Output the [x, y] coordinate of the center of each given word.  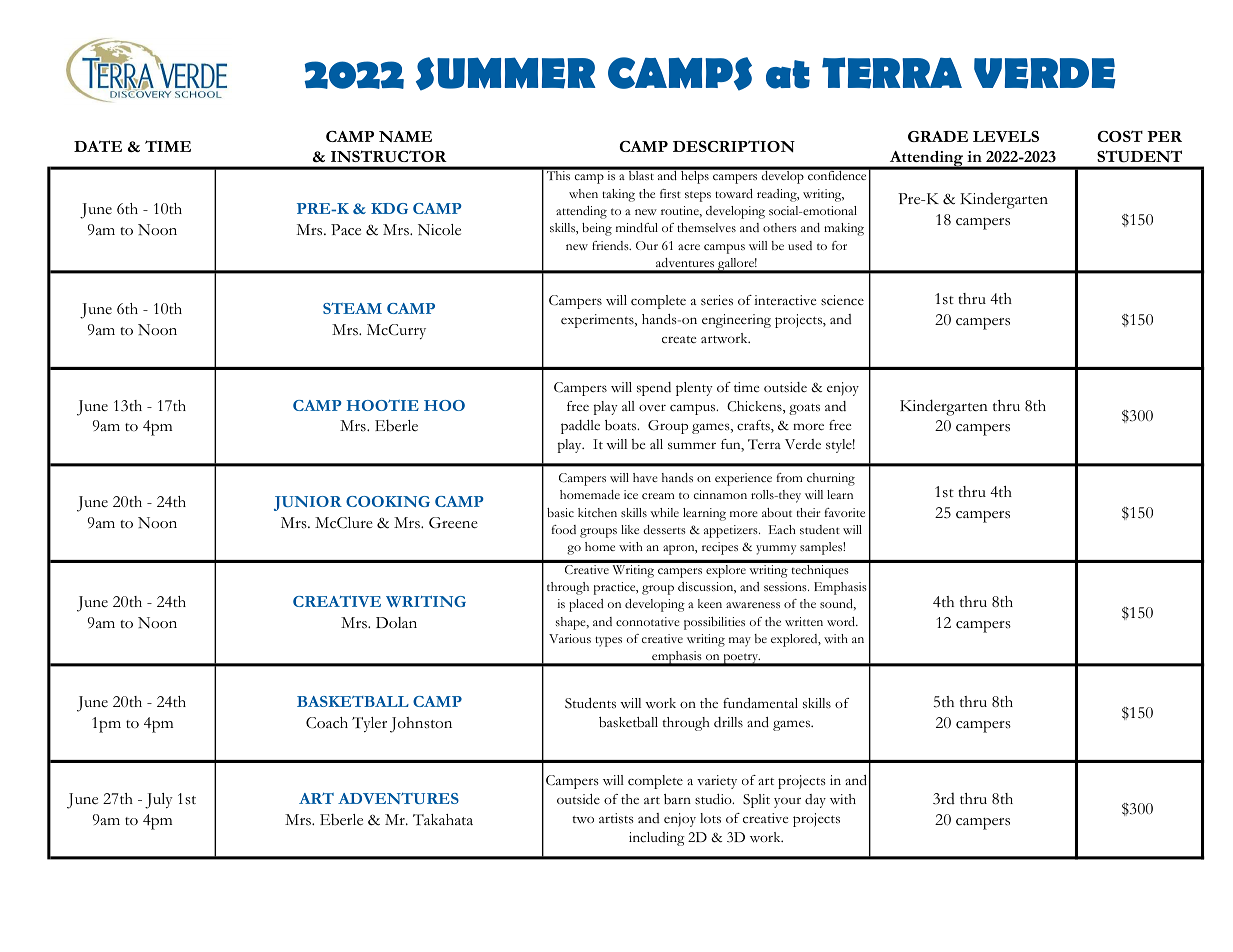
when [583, 193]
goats [804, 409]
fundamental [760, 703]
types [608, 641]
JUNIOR [308, 503]
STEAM [352, 308]
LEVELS [1006, 136]
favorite [845, 512]
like [630, 529]
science [842, 300]
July [159, 801]
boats [622, 425]
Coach [327, 723]
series [717, 300]
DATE [98, 146]
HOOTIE [382, 405]
